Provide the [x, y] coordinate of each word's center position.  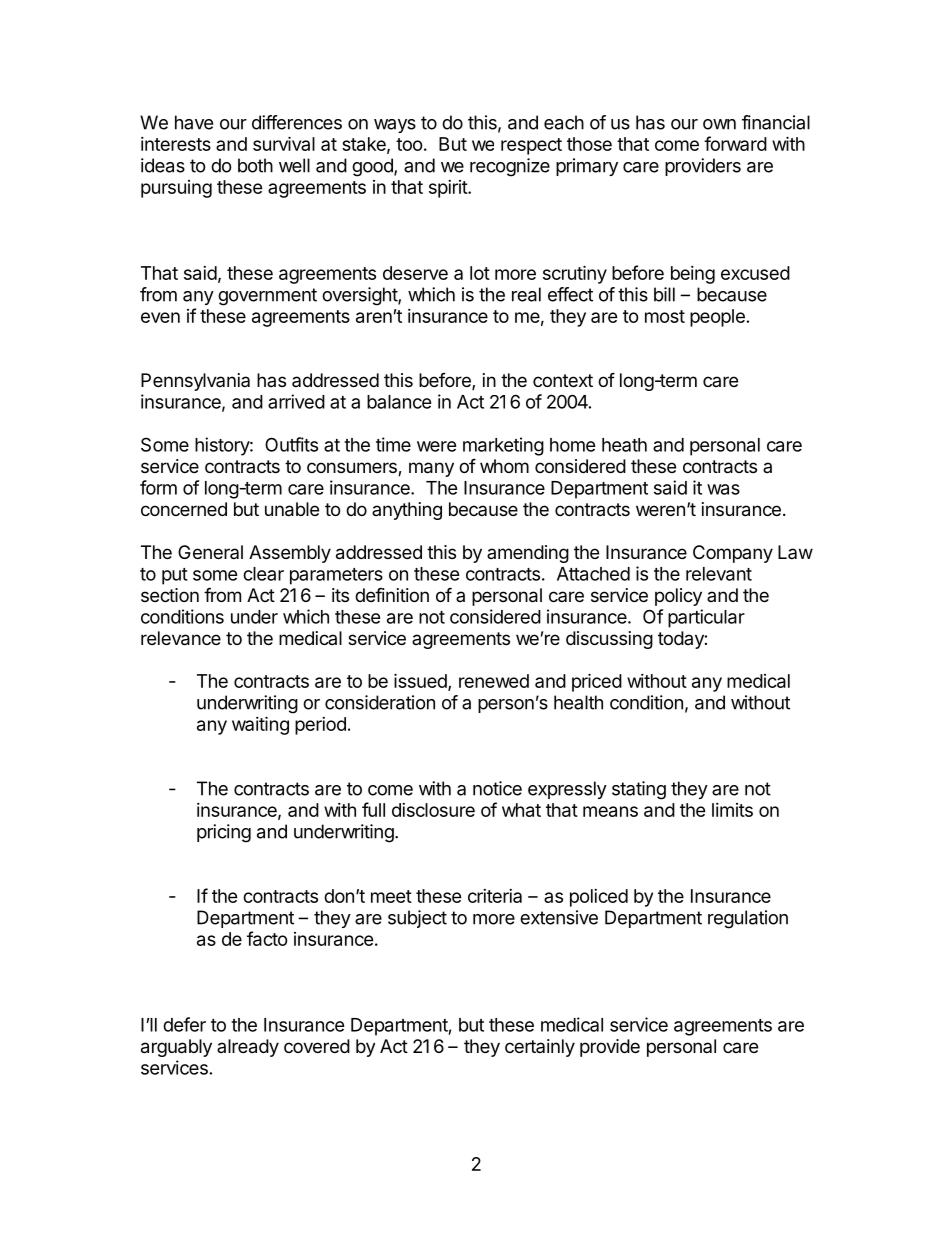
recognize [510, 167]
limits [732, 810]
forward [735, 143]
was [723, 489]
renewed [494, 681]
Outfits [291, 444]
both [255, 165]
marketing [503, 446]
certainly [540, 1048]
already [248, 1048]
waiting [260, 725]
